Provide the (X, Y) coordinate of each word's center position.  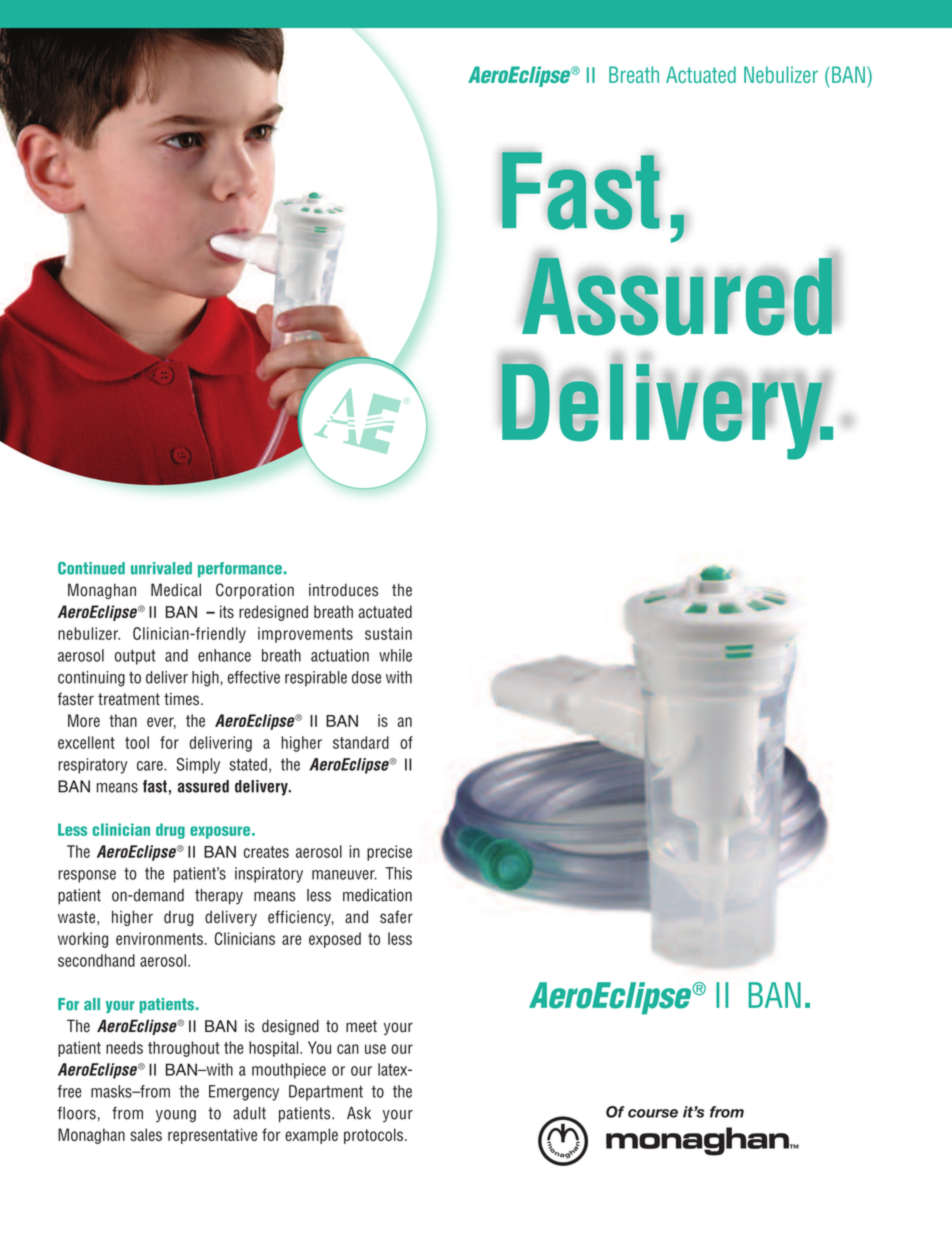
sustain (388, 633)
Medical (176, 590)
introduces (343, 590)
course (653, 1113)
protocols (373, 1136)
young (176, 1116)
